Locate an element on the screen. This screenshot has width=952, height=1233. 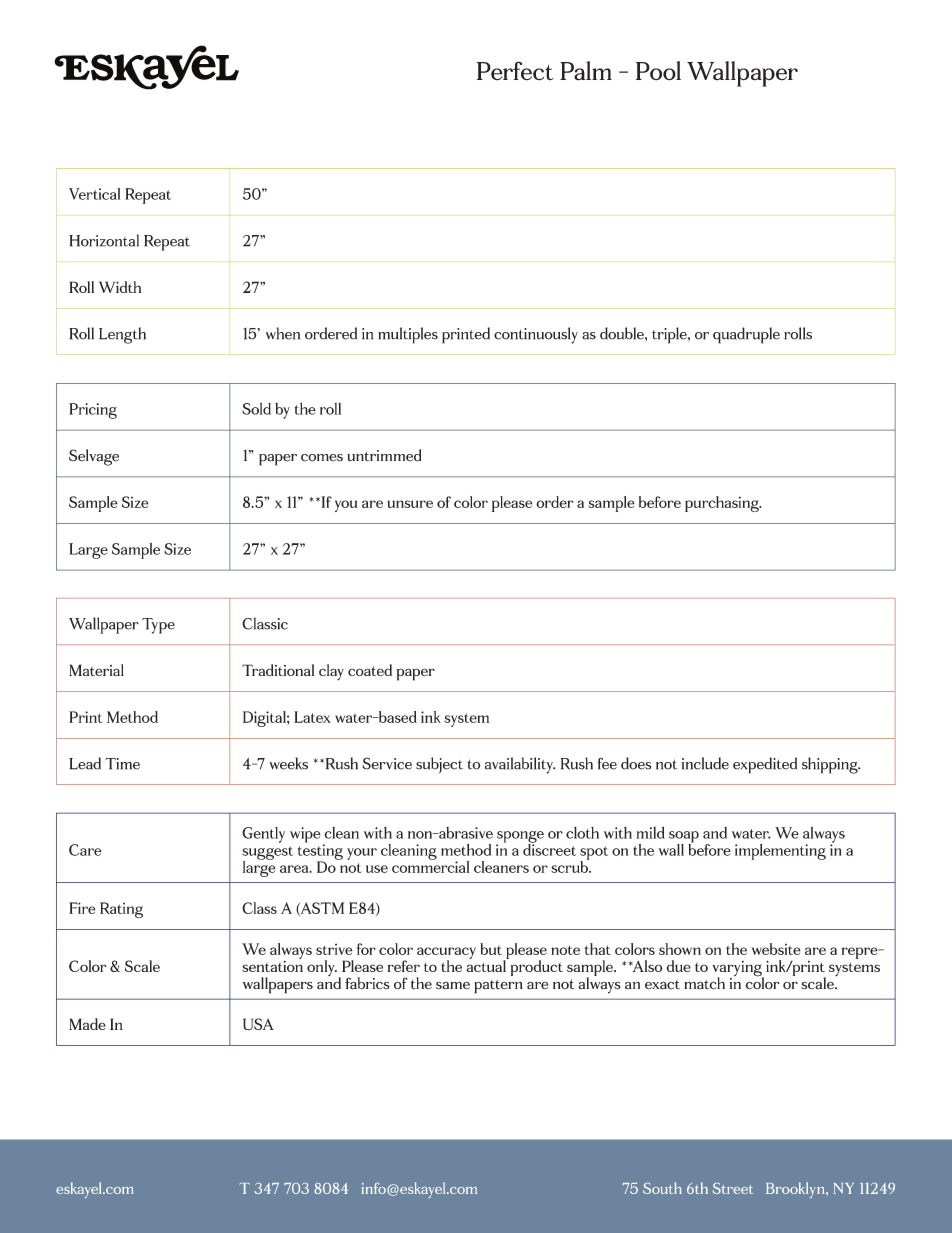
USA is located at coordinates (258, 1024).
